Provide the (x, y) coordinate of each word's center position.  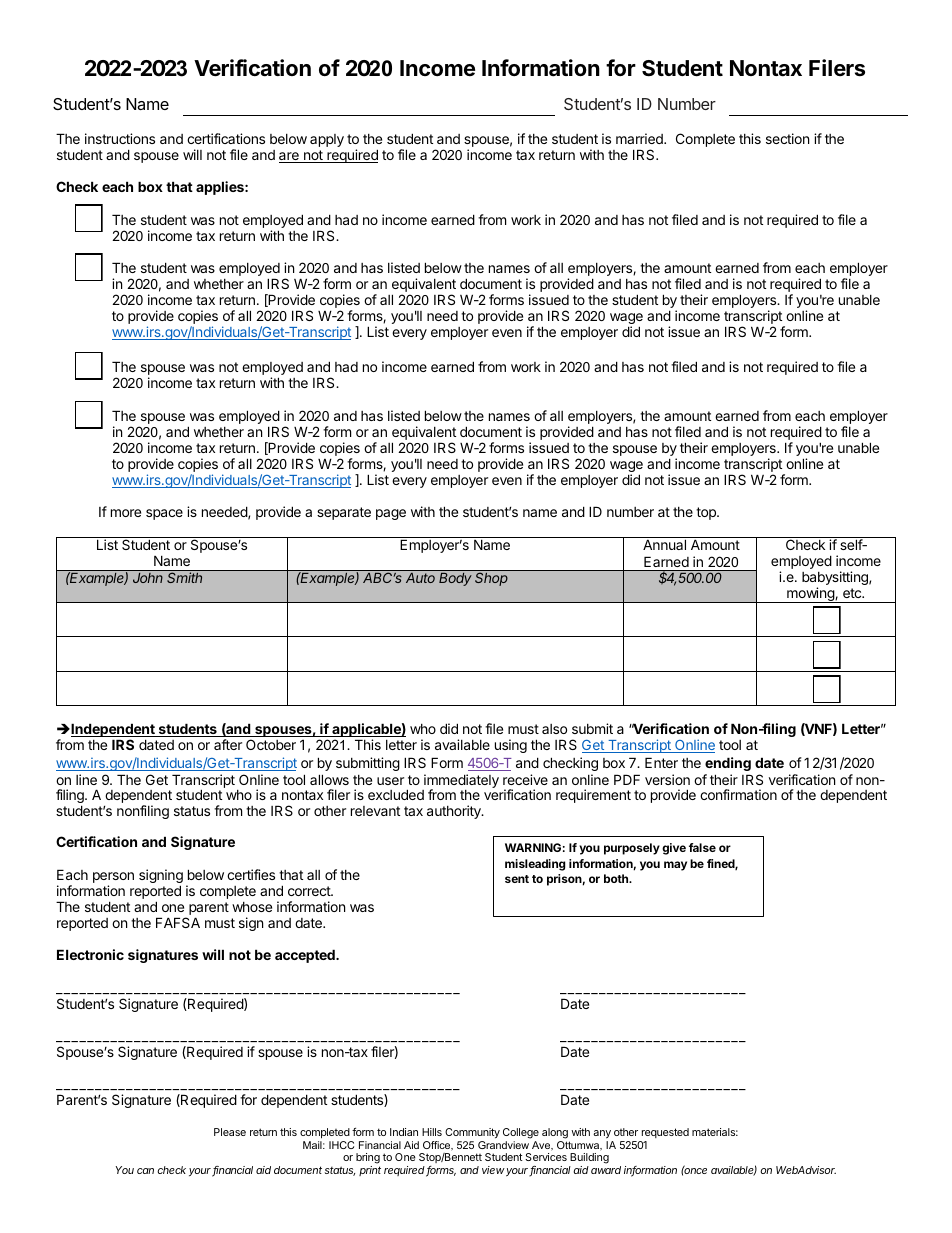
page (391, 514)
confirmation (738, 794)
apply (327, 140)
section (787, 138)
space (164, 514)
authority (455, 812)
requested (664, 1135)
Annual (664, 544)
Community (472, 1135)
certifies (251, 874)
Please (230, 1132)
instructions (120, 138)
